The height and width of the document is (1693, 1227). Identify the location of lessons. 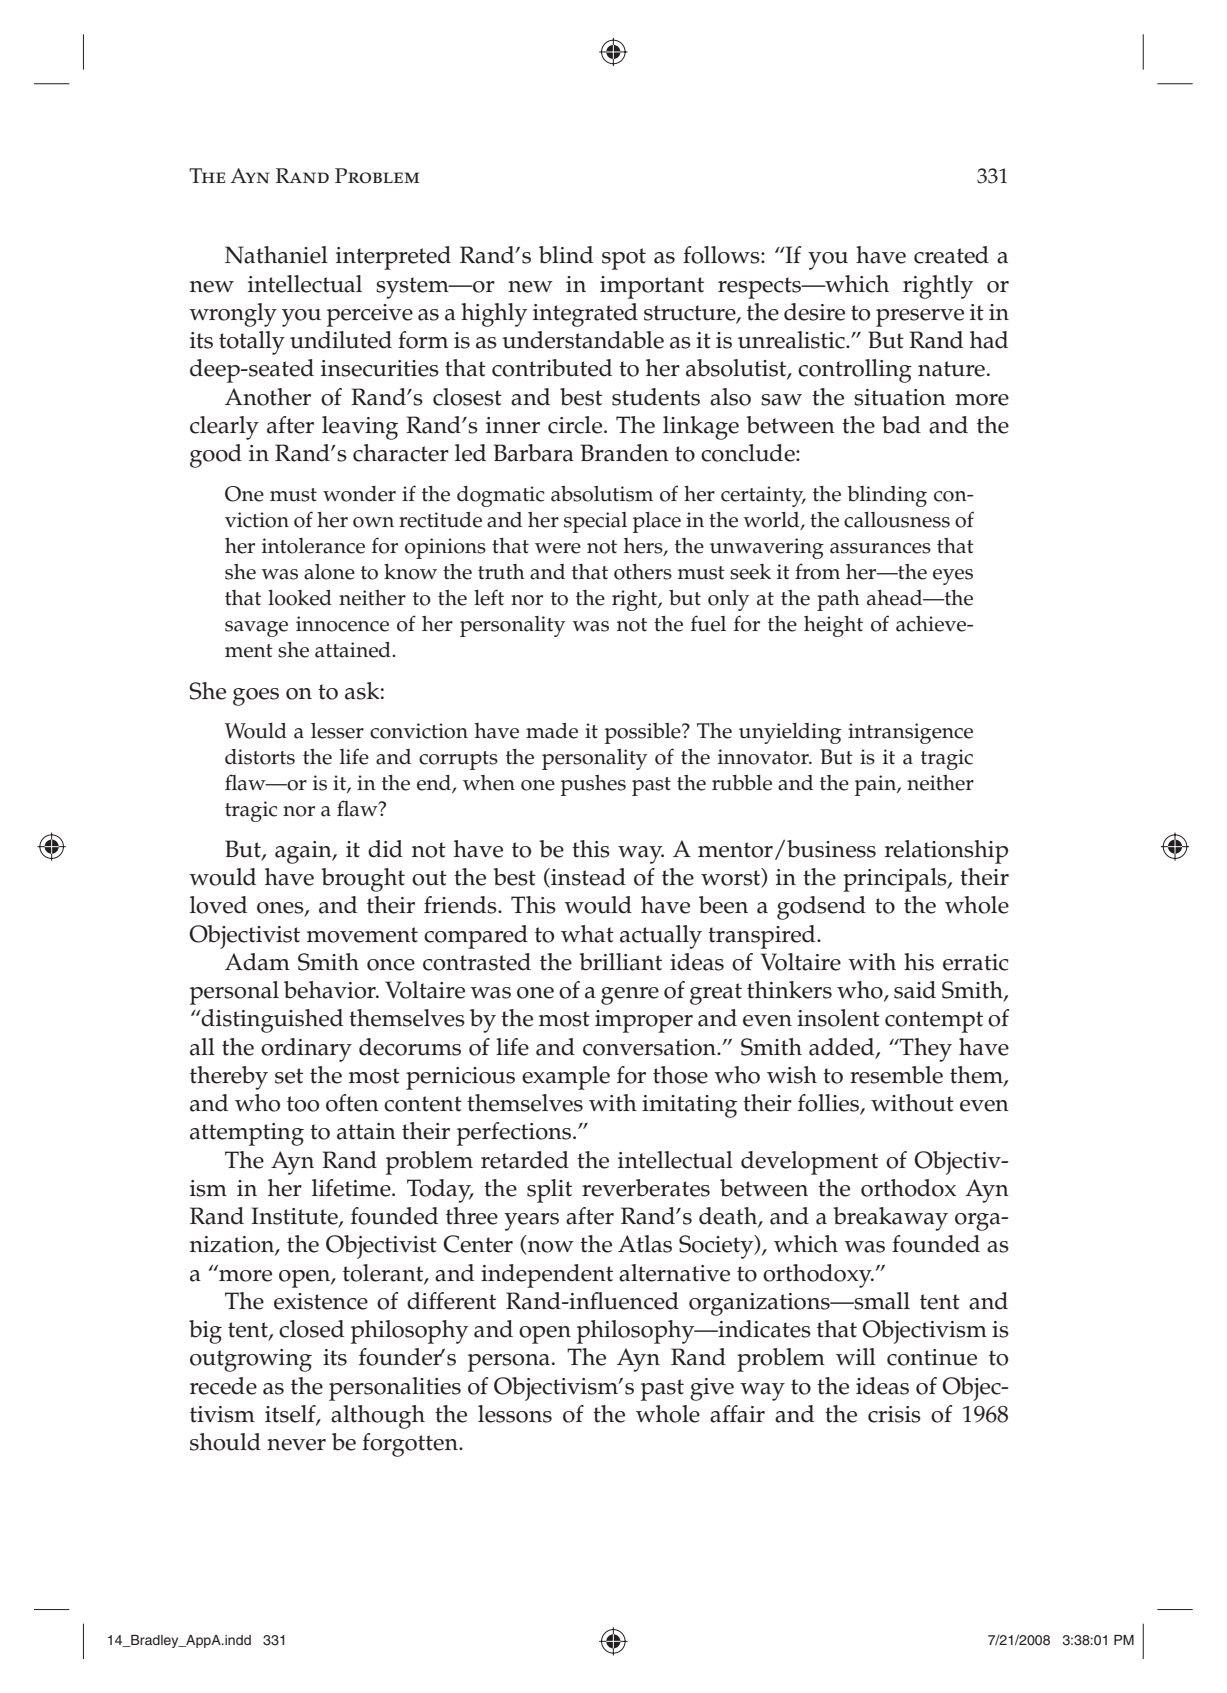
(515, 1414).
